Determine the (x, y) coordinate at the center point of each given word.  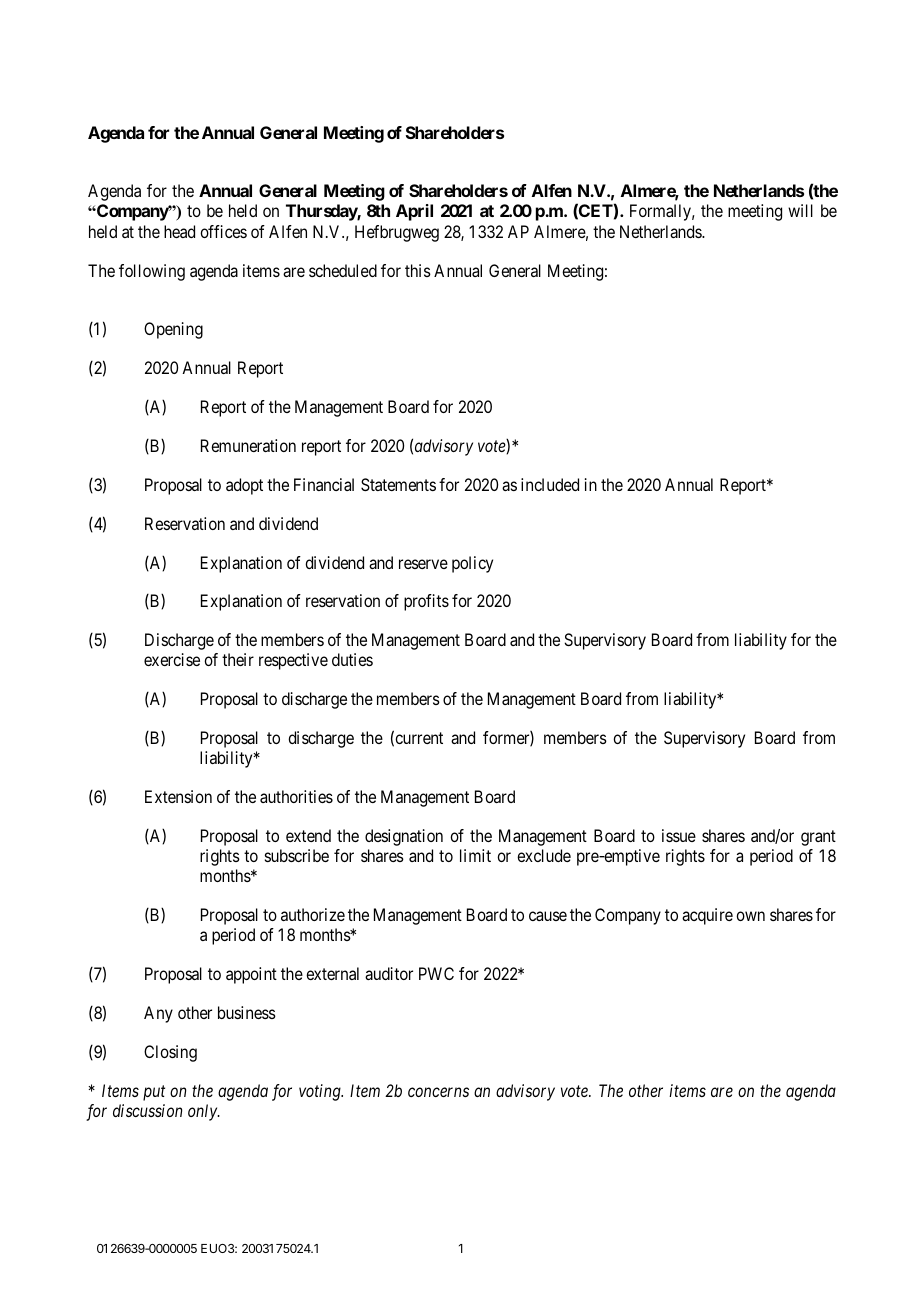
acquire (707, 916)
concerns (438, 1092)
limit (475, 855)
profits (426, 602)
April (414, 212)
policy (472, 564)
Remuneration (248, 445)
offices (223, 231)
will (800, 210)
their (238, 659)
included (550, 484)
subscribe (297, 855)
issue (679, 835)
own (750, 916)
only (203, 1112)
